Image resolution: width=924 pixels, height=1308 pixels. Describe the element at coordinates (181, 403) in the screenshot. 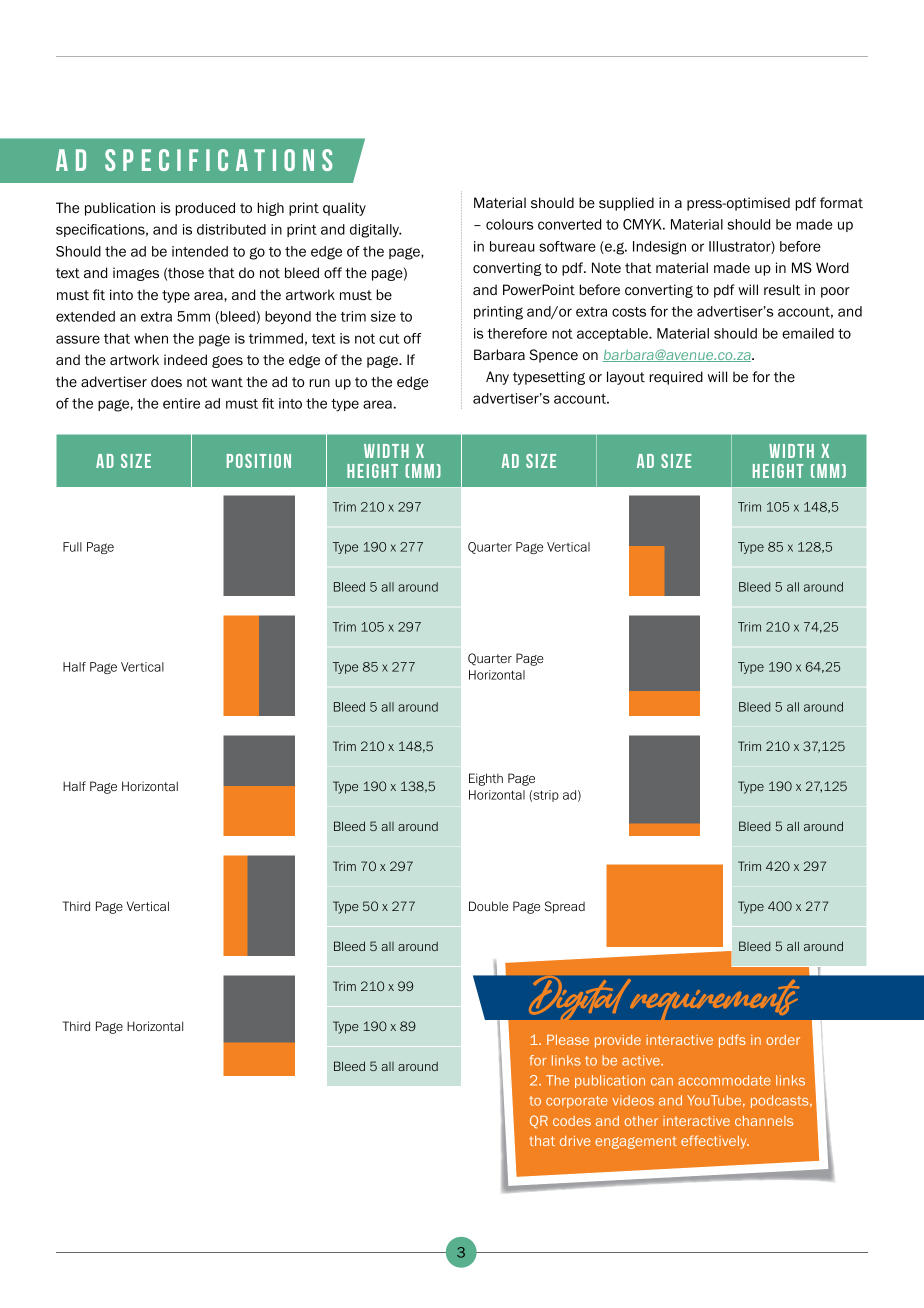

I see `entire` at that location.
